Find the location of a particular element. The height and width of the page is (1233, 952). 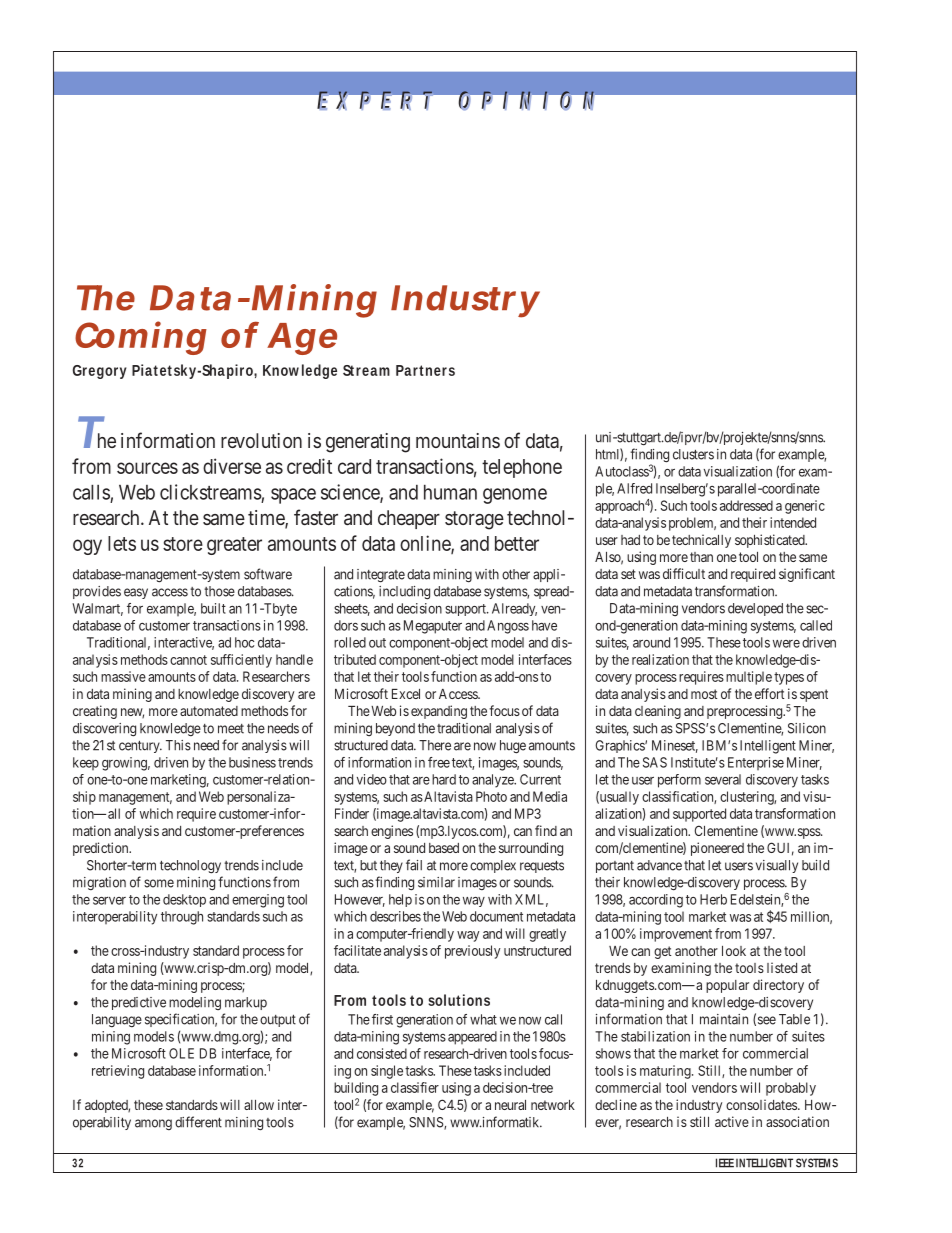

Partners is located at coordinates (425, 370).
